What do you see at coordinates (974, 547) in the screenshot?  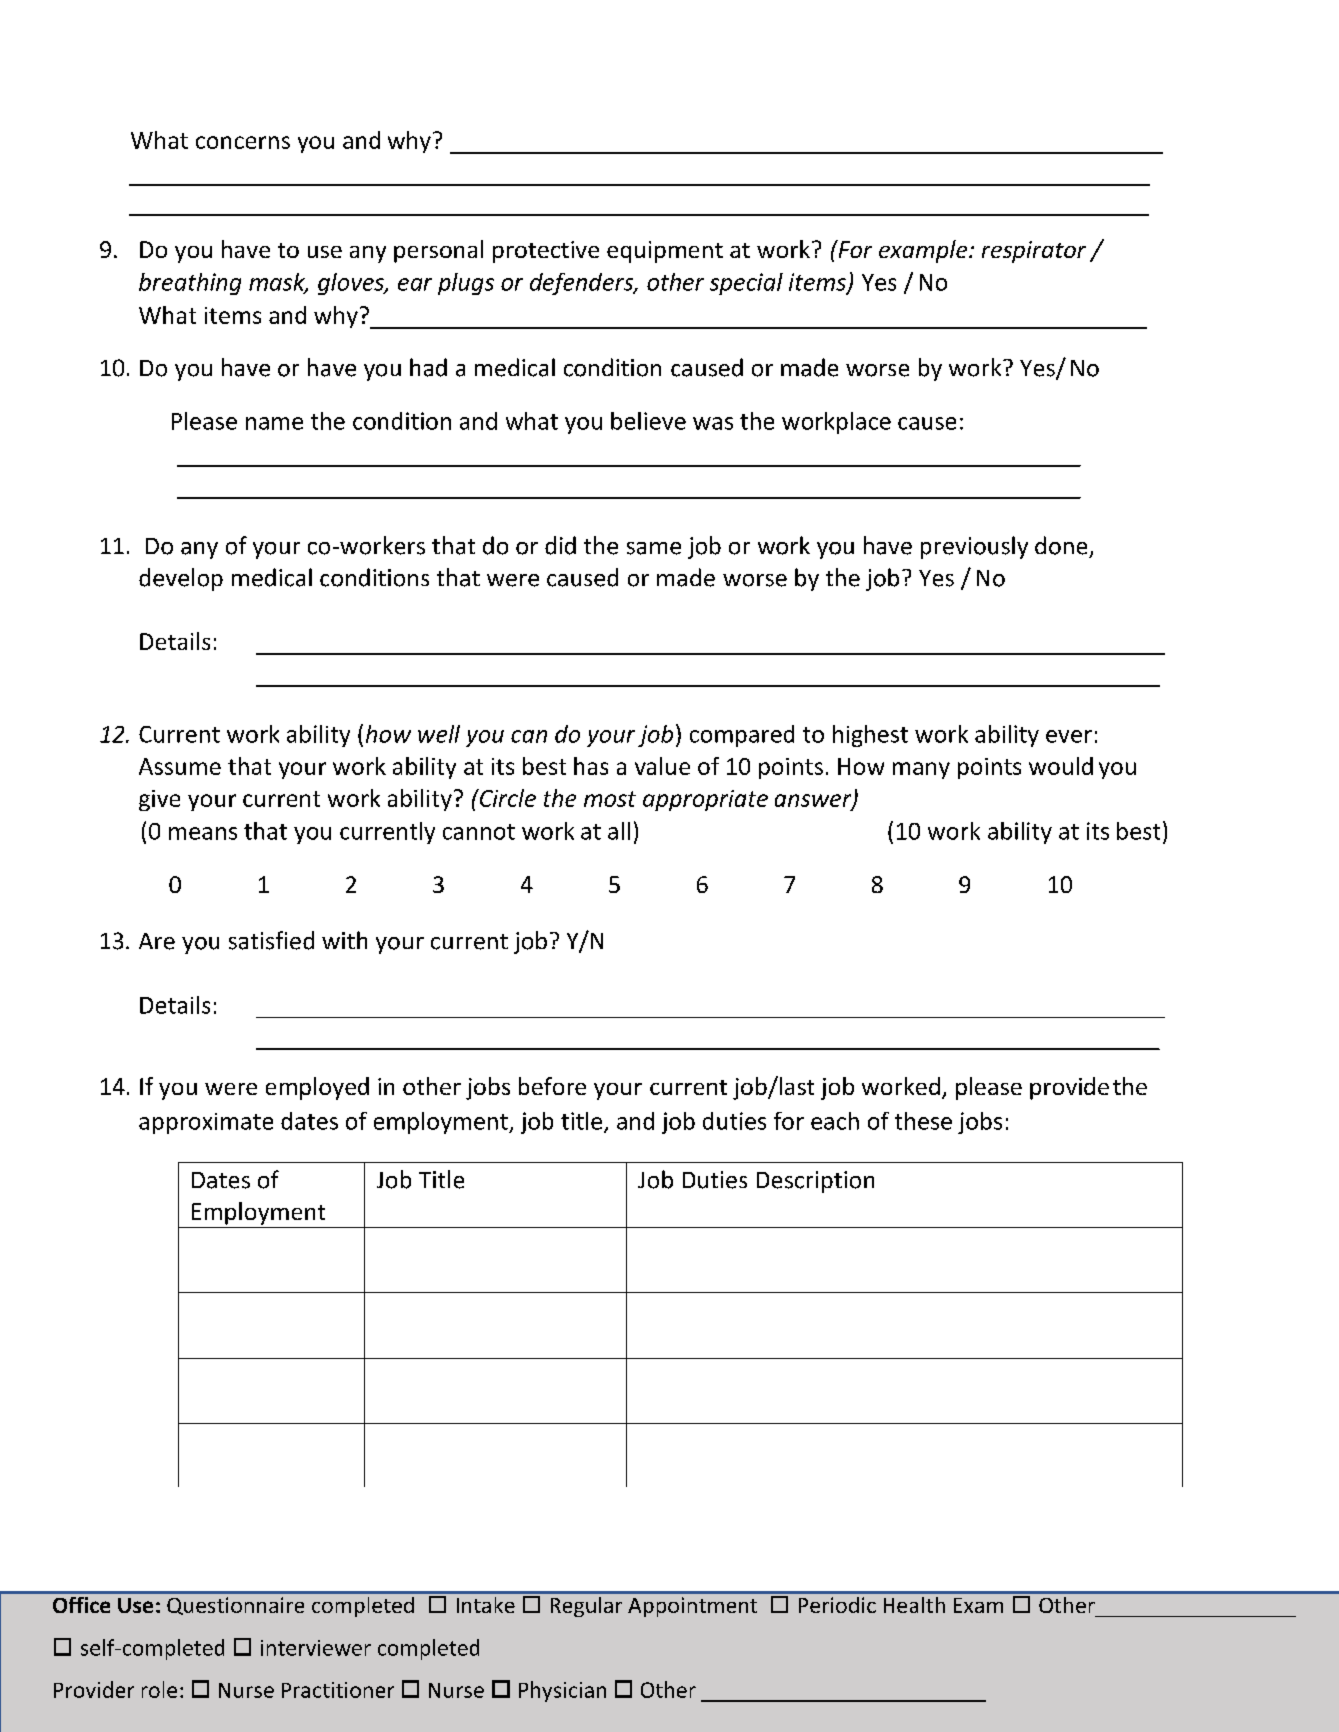 I see `previously` at bounding box center [974, 547].
